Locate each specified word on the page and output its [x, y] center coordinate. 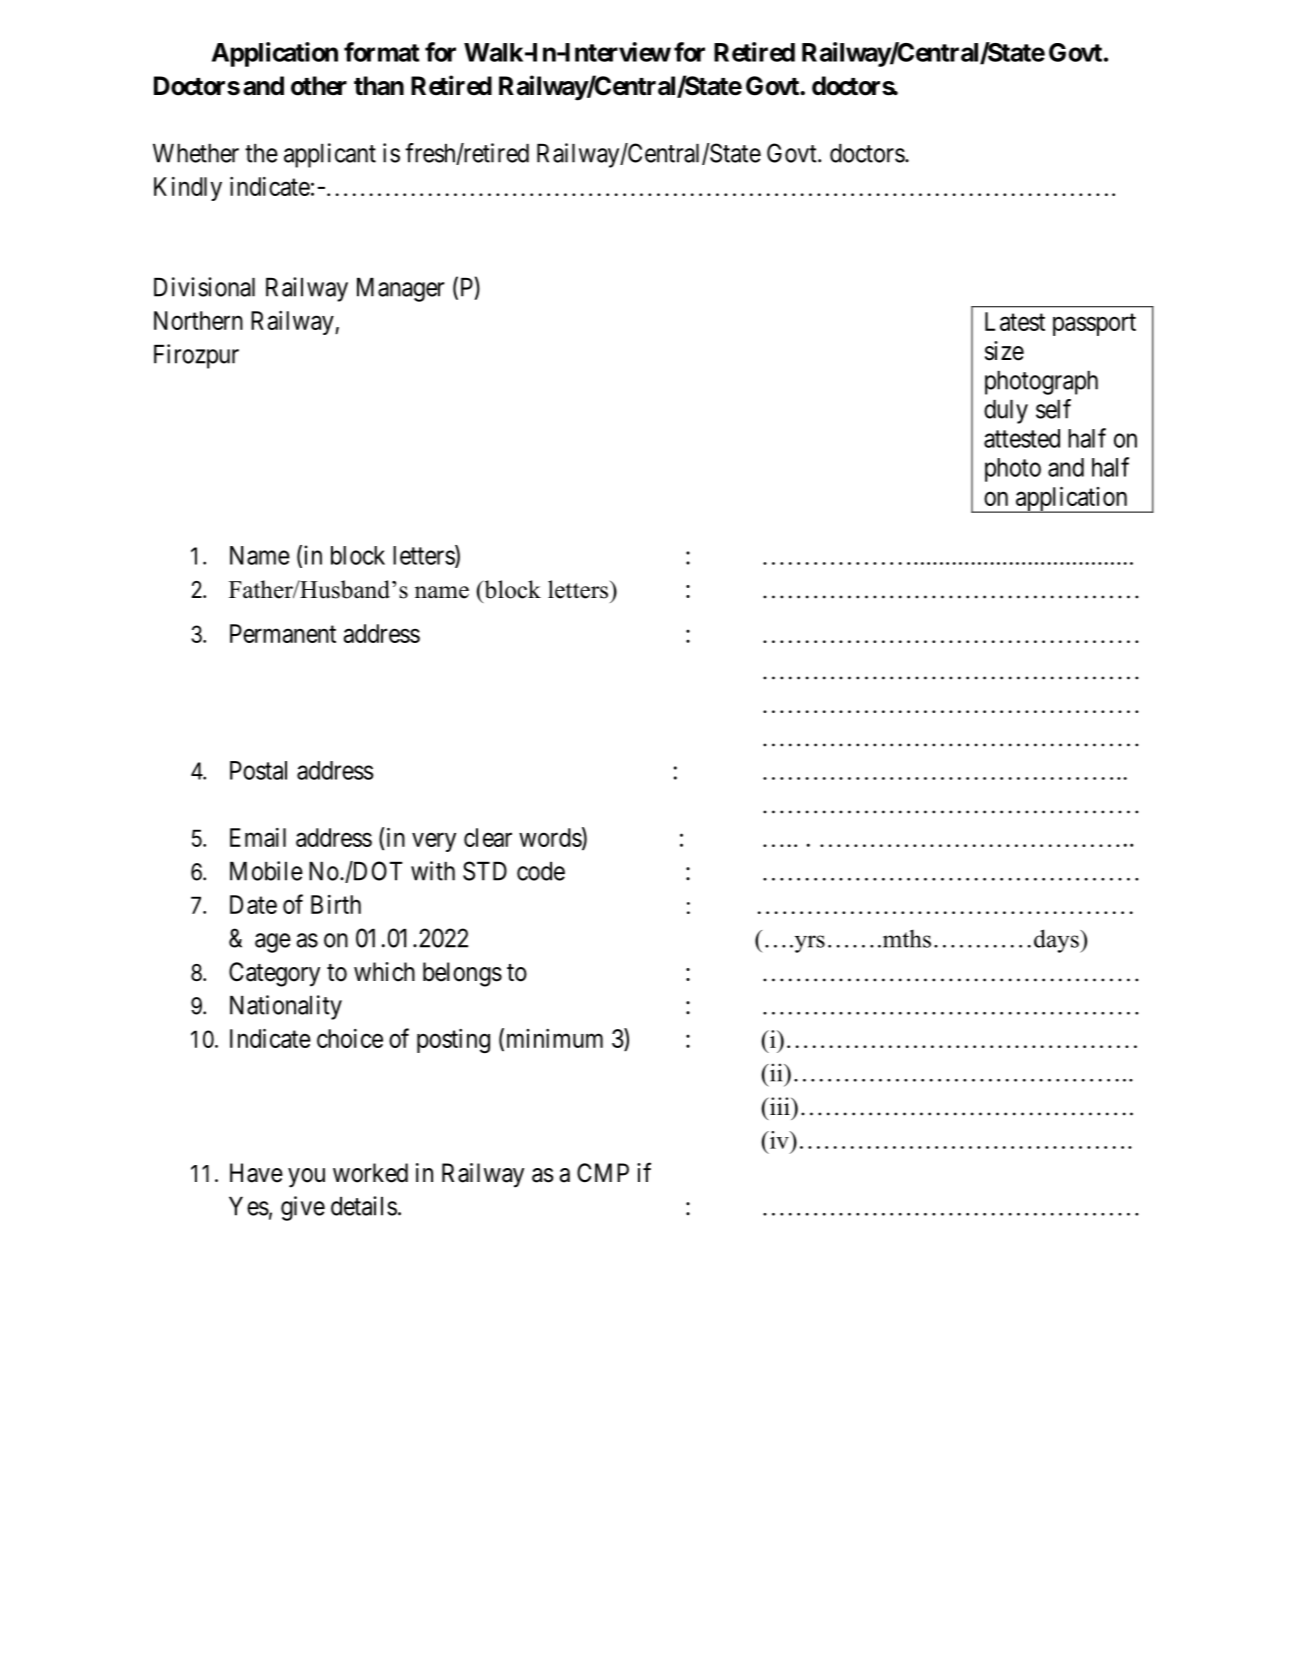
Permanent [283, 633]
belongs [462, 974]
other [319, 86]
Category [274, 974]
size [1004, 351]
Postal [258, 770]
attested [1022, 438]
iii [779, 1106]
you [306, 1178]
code [541, 871]
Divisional [204, 287]
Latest [1015, 321]
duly [1006, 412]
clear [488, 837]
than [379, 86]
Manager [401, 290]
